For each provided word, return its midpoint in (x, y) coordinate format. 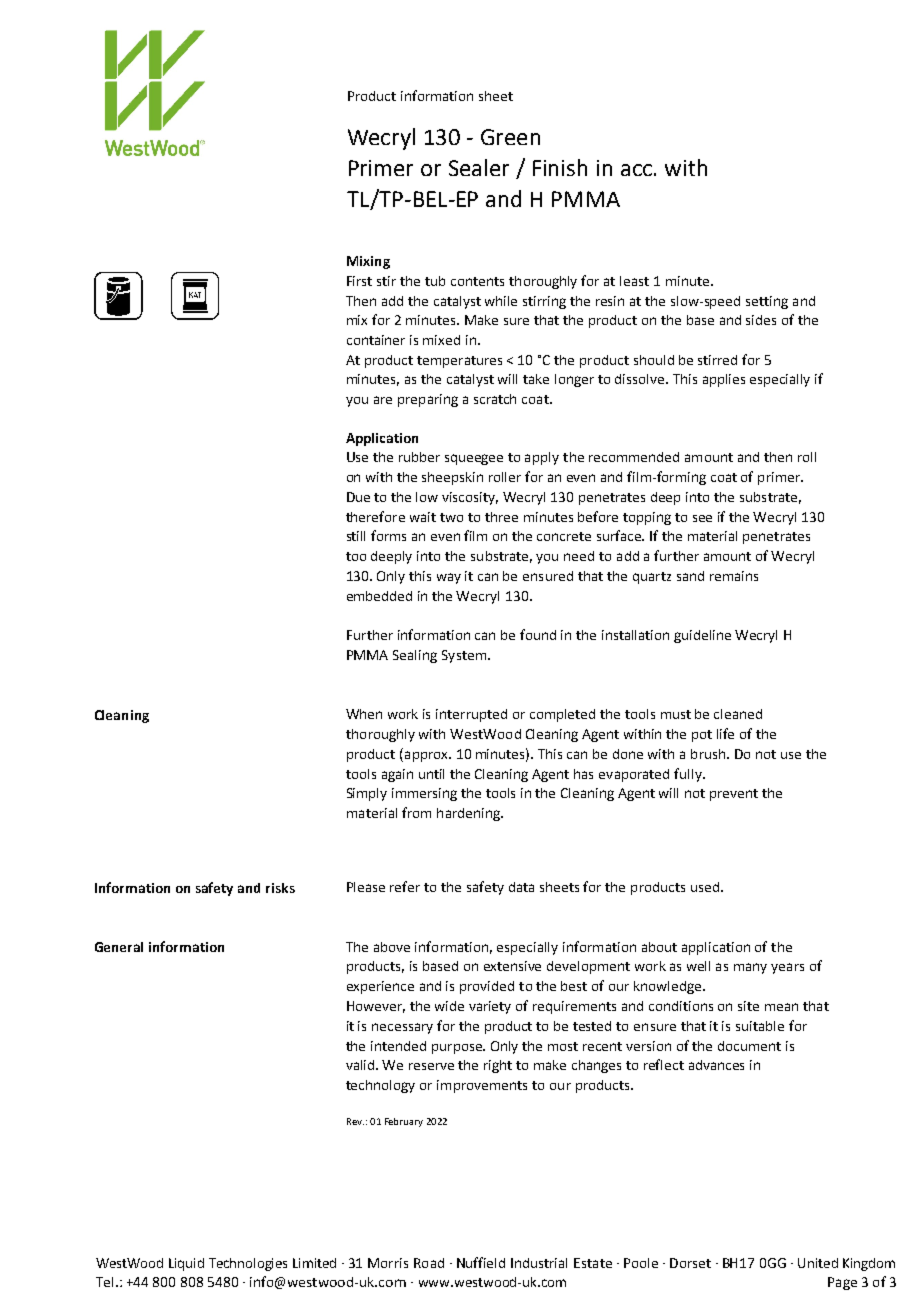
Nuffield (481, 1262)
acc (636, 170)
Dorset (690, 1263)
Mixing (368, 262)
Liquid (186, 1264)
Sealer (479, 167)
